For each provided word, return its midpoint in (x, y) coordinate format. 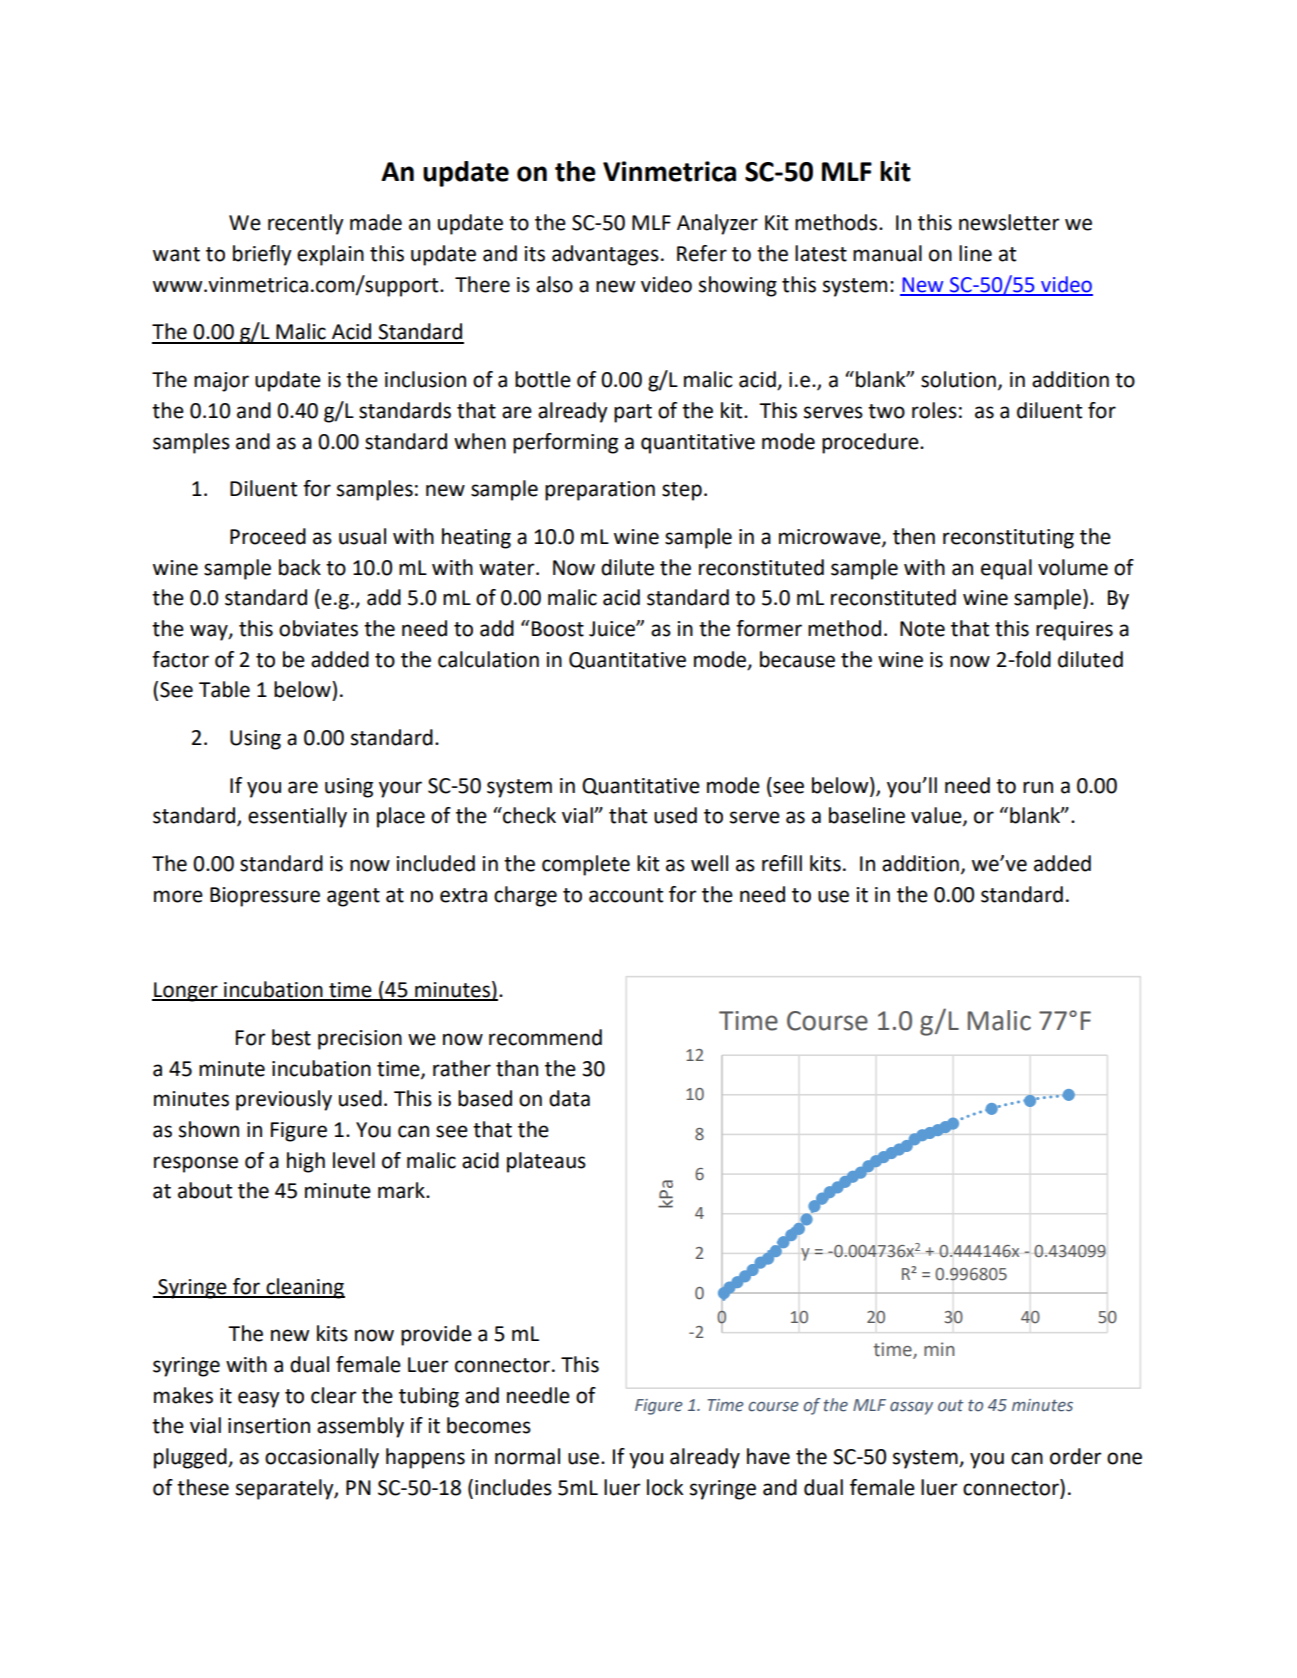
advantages (605, 255)
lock (665, 1487)
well (709, 863)
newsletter (1009, 222)
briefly (262, 255)
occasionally (322, 1458)
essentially (297, 817)
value (937, 816)
